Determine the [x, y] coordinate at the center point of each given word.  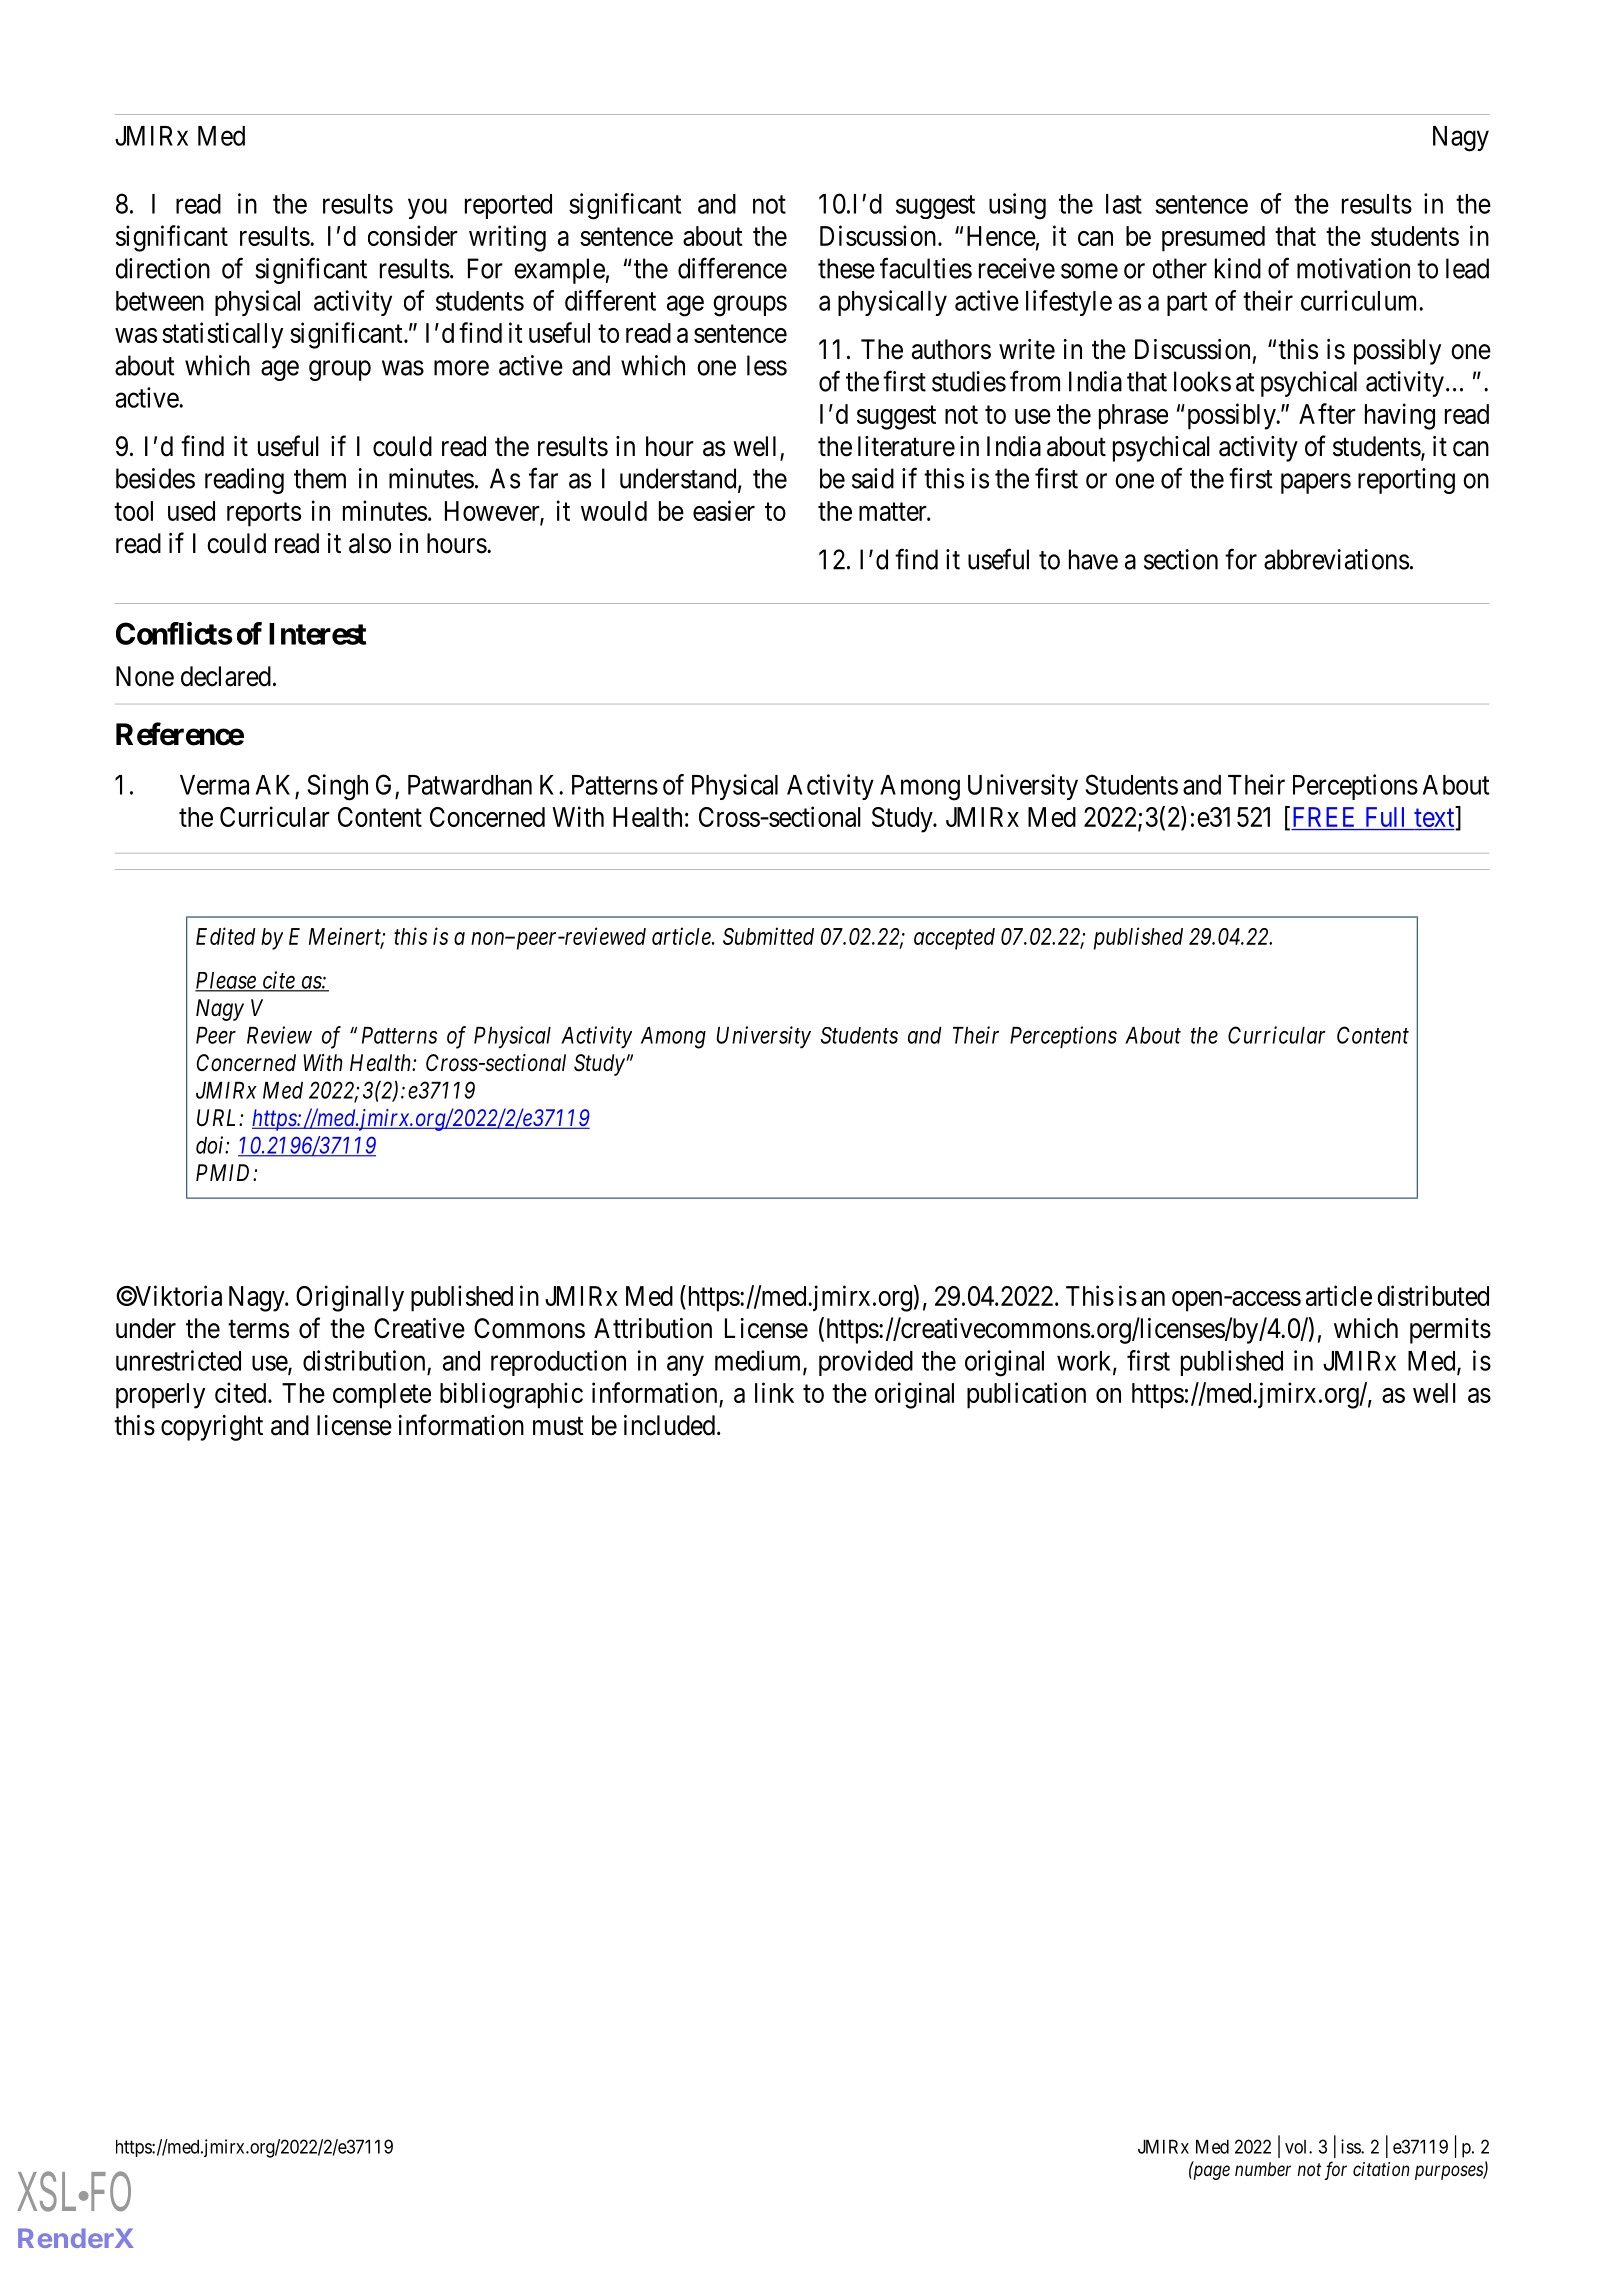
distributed [1433, 1295]
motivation [1353, 268]
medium [759, 1361]
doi [211, 1145]
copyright [212, 1428]
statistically [222, 335]
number [1263, 2169]
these [846, 268]
